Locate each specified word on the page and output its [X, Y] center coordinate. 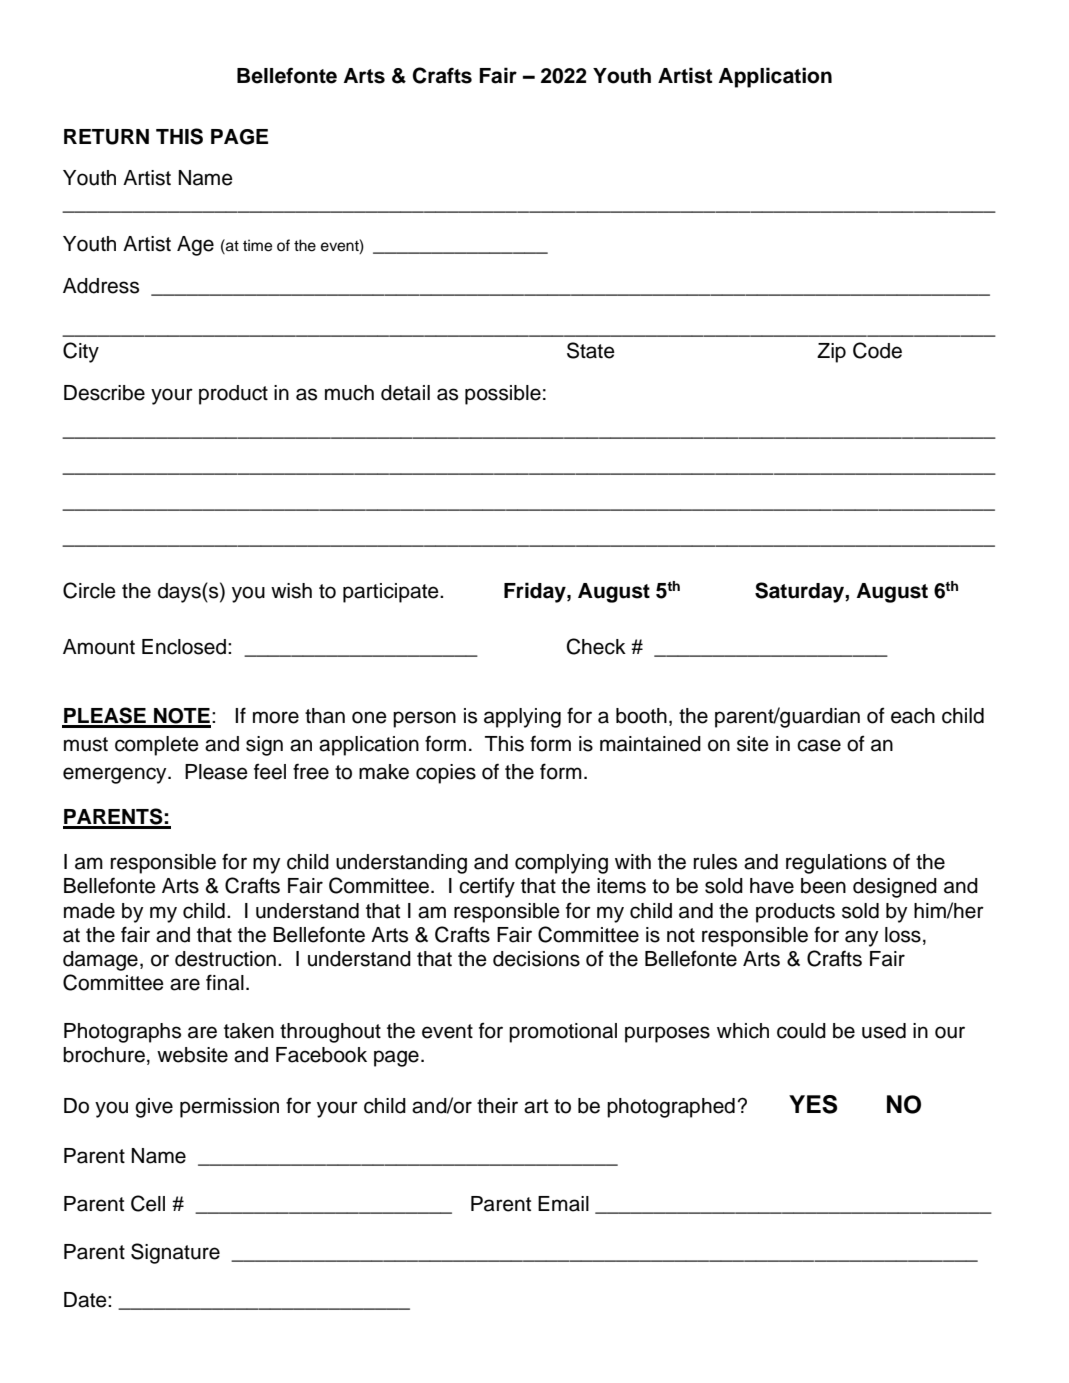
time [257, 245]
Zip [831, 353]
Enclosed [184, 647]
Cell [148, 1203]
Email [563, 1204]
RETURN [106, 137]
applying [522, 718]
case [819, 745]
